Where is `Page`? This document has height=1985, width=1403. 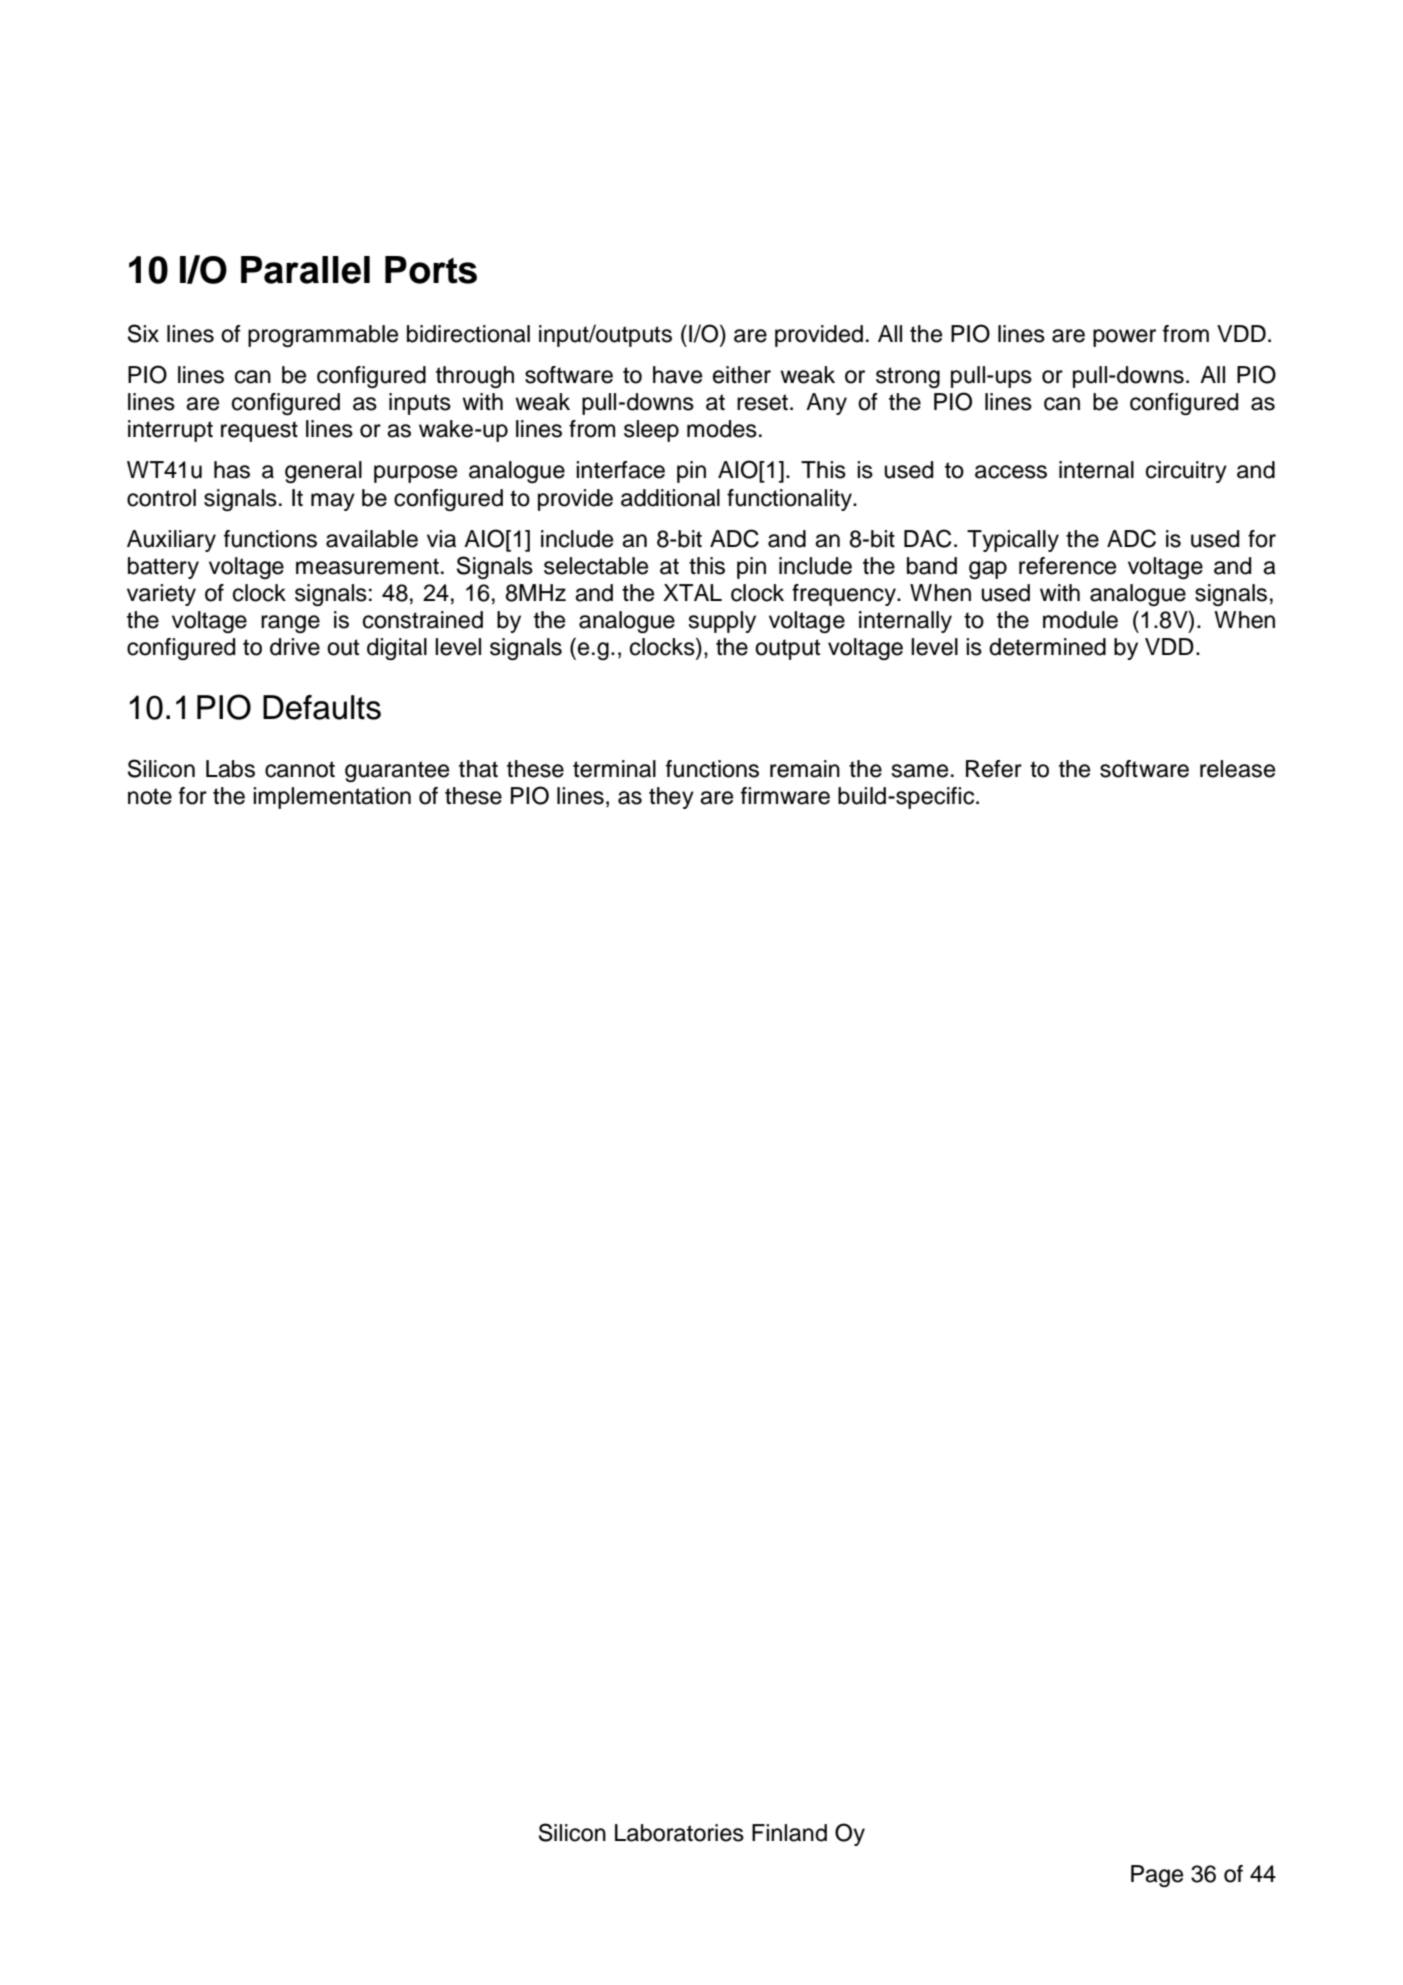 Page is located at coordinates (1157, 1876).
